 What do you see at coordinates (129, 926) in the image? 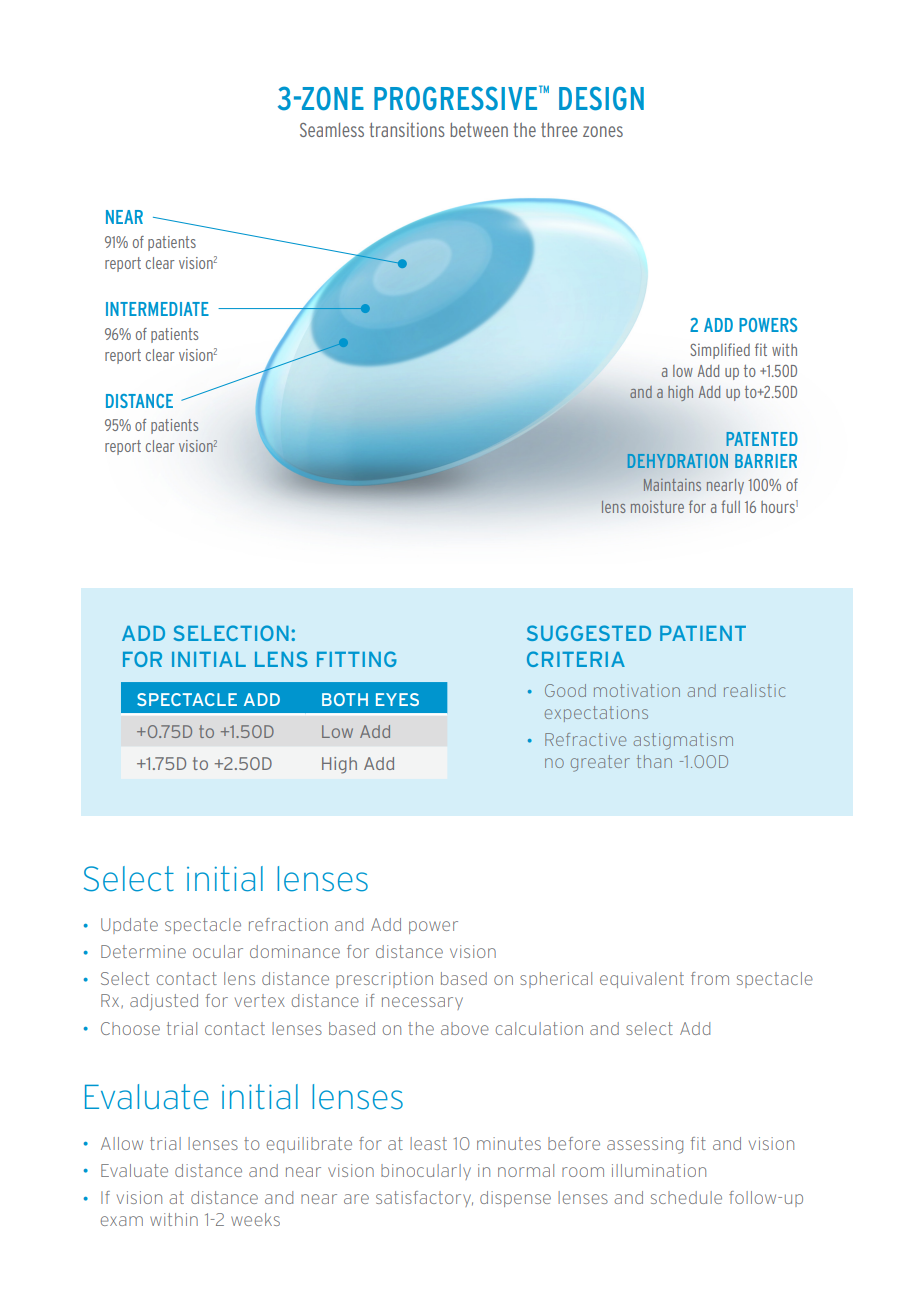
I see `Update` at bounding box center [129, 926].
